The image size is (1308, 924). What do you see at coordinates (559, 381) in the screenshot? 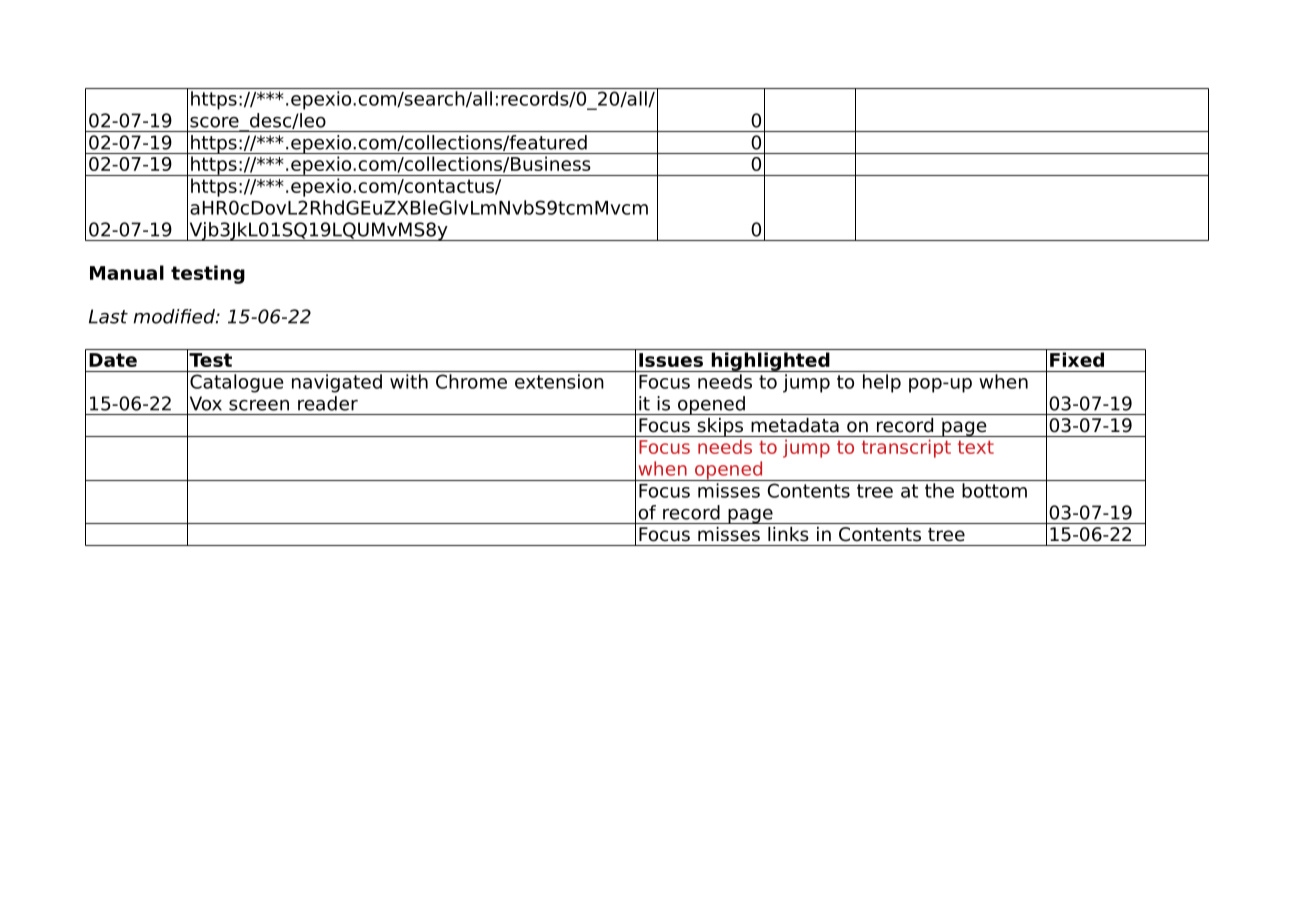
I see `extension` at bounding box center [559, 381].
